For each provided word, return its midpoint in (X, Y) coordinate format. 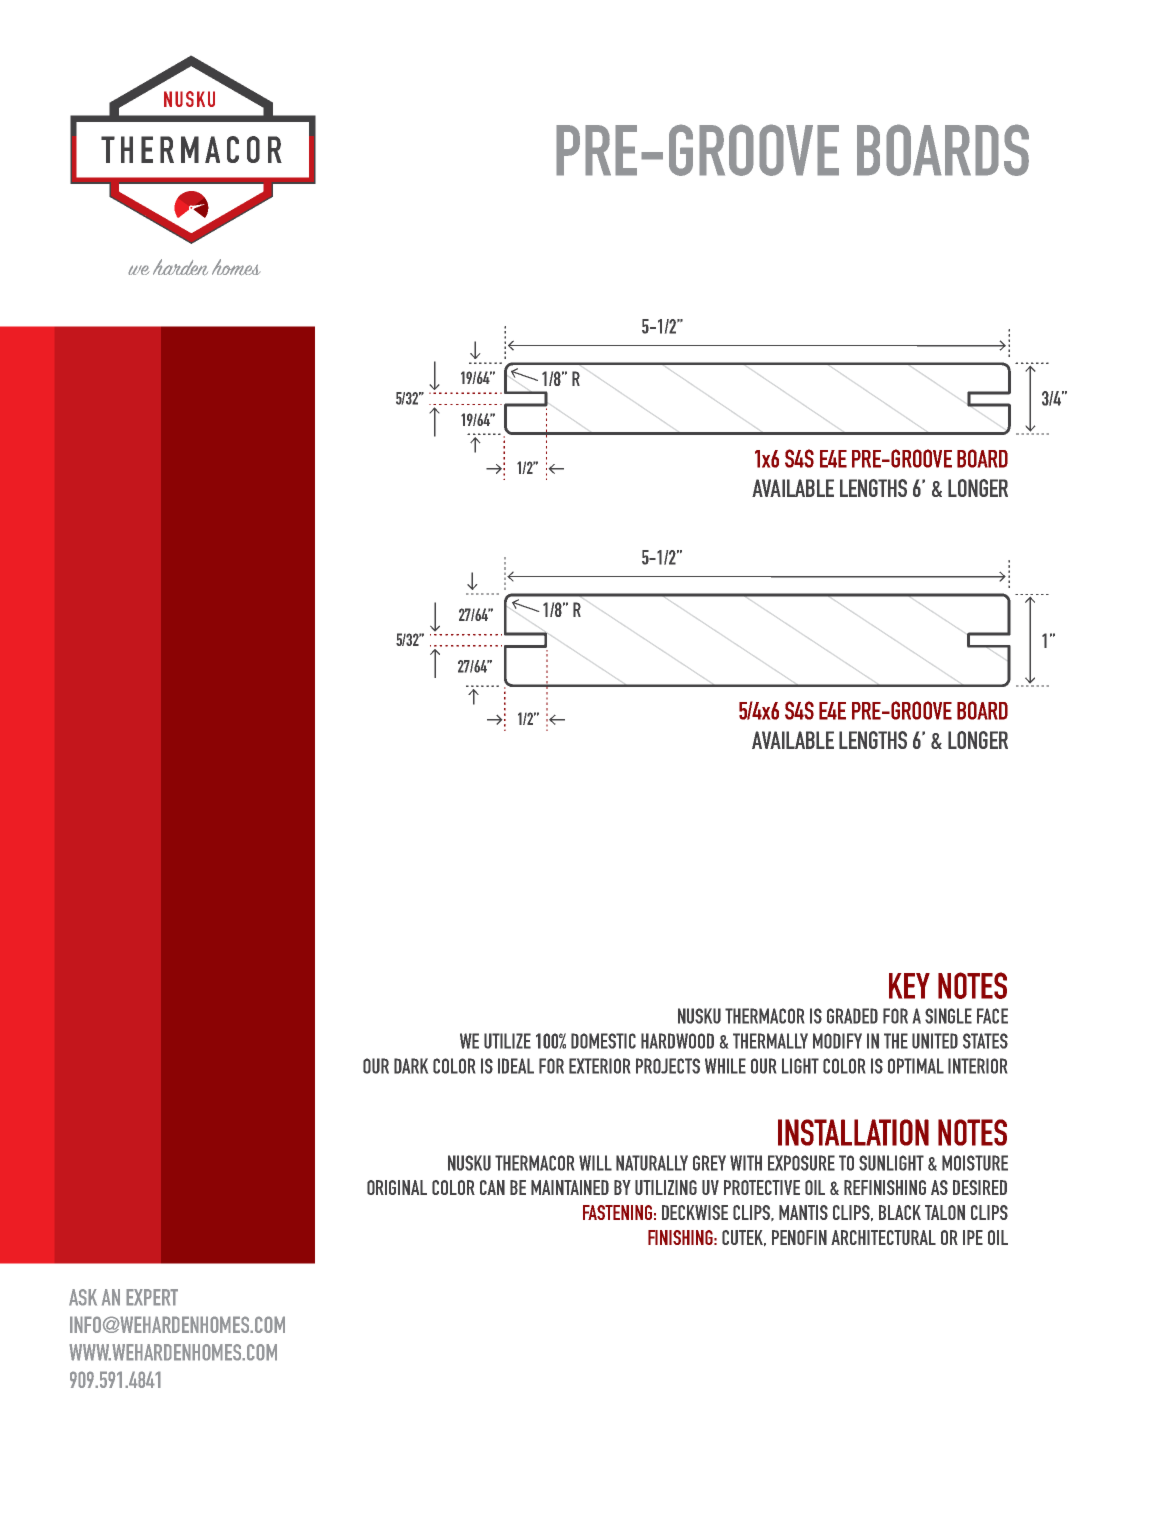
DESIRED (980, 1187)
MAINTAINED (570, 1187)
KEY (909, 986)
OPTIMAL (916, 1066)
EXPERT (152, 1297)
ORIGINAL (397, 1187)
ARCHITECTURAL (883, 1237)
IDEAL (516, 1066)
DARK (411, 1066)
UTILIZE (507, 1041)
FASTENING (617, 1212)
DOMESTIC (603, 1041)
